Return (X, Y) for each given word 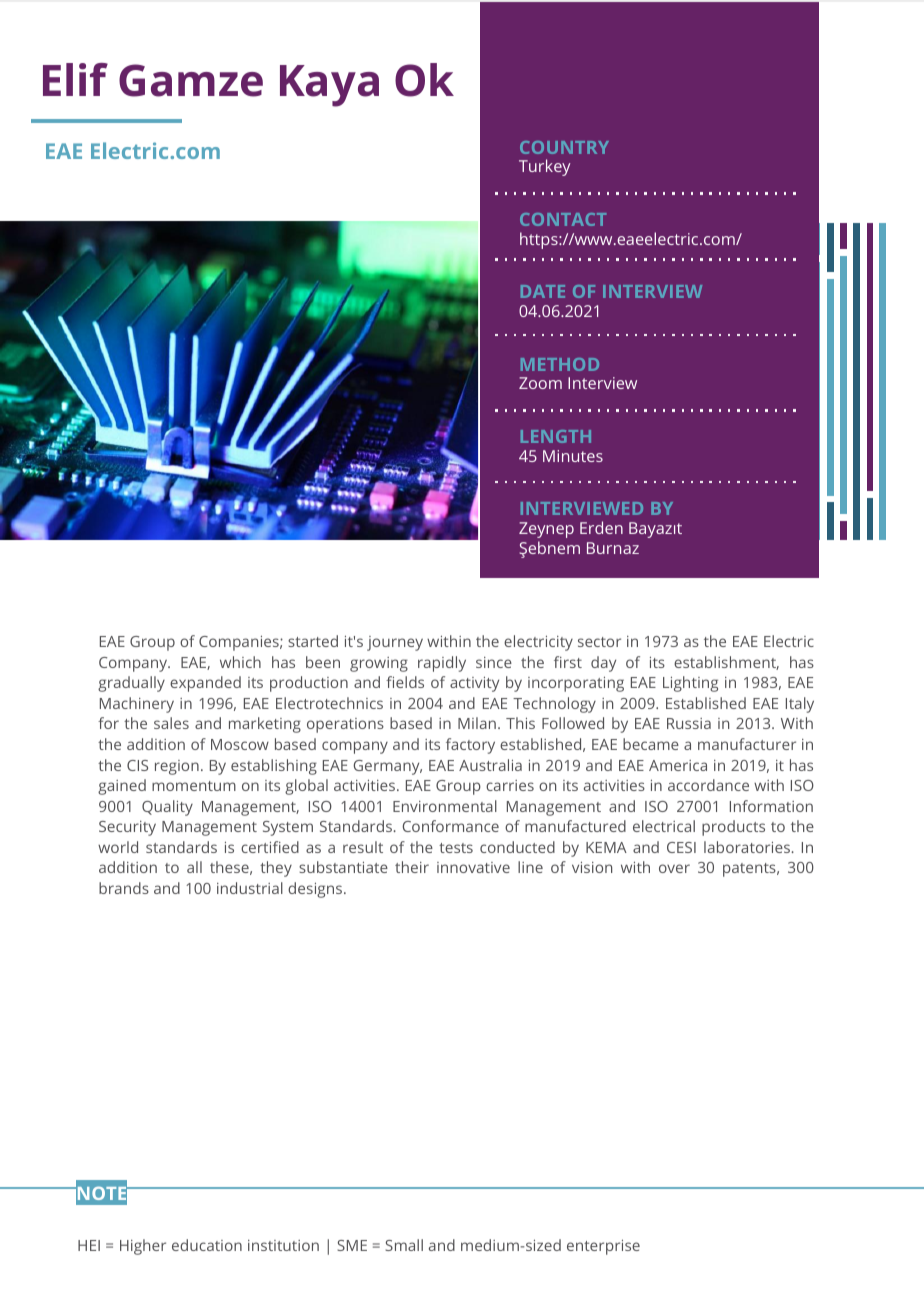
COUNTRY (564, 147)
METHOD (560, 364)
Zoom (540, 383)
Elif (75, 79)
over (674, 868)
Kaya (329, 86)
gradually (131, 684)
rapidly (442, 664)
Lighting (690, 684)
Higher (143, 1247)
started (313, 641)
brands (124, 888)
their (412, 867)
